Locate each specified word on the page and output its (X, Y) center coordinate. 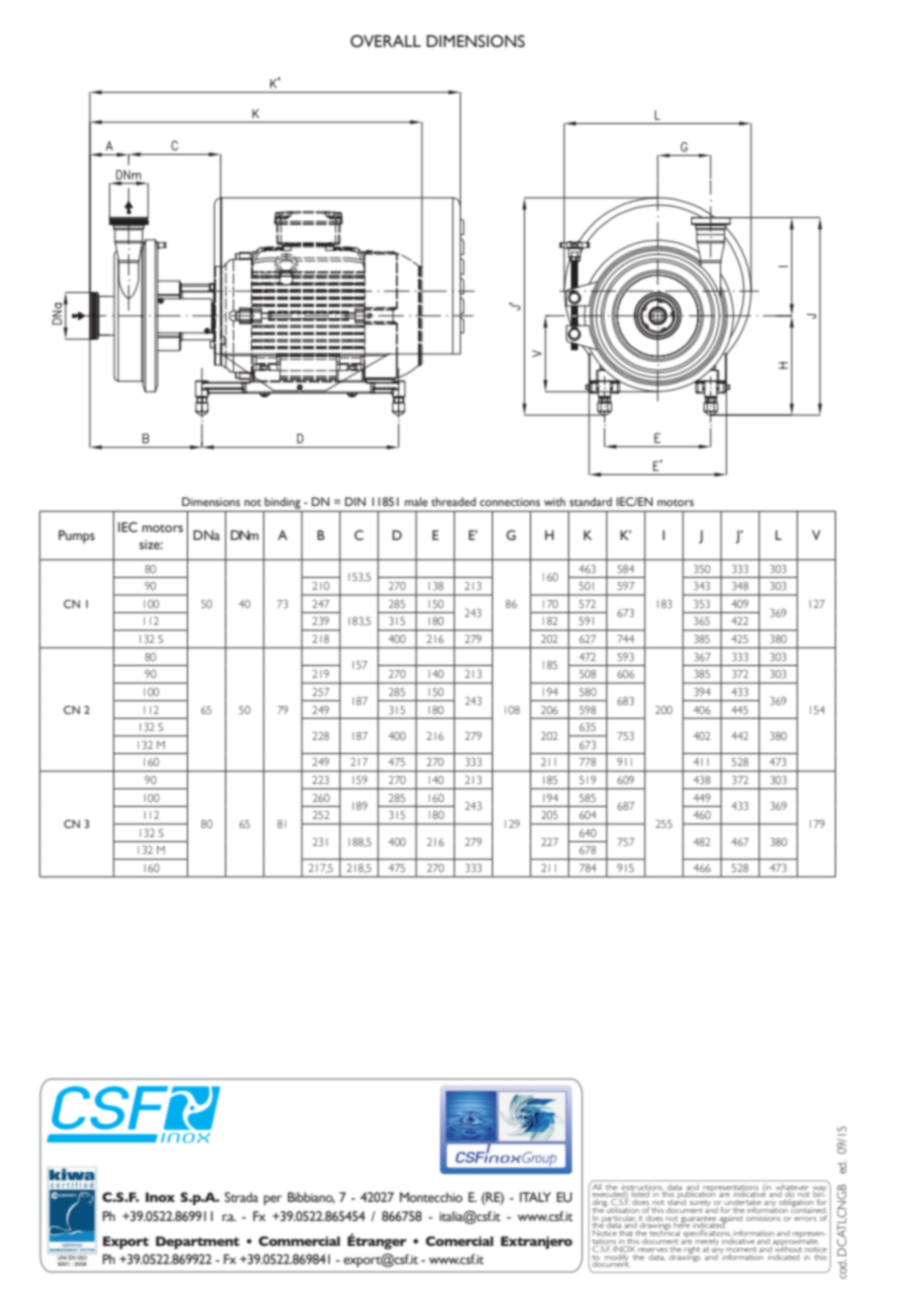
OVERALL (385, 41)
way (819, 1190)
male (416, 501)
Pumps (77, 537)
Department (198, 1242)
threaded (453, 501)
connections (510, 502)
